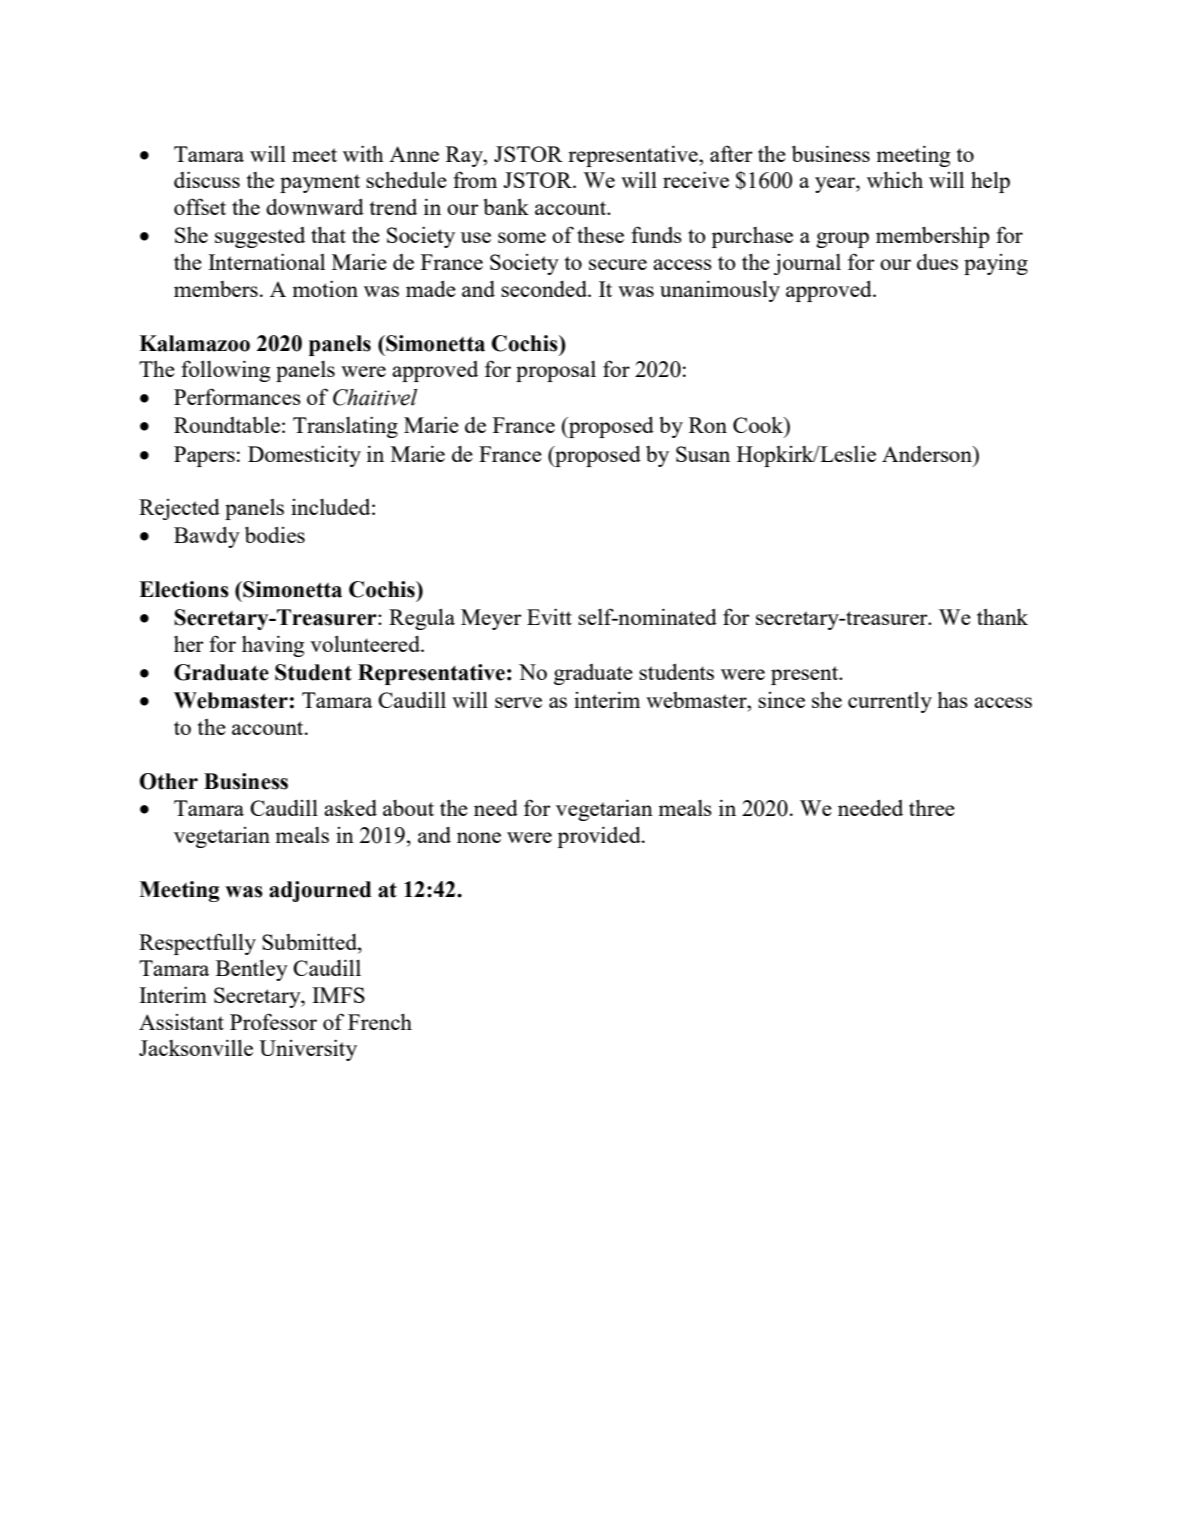 The height and width of the page is (1530, 1182). What do you see at coordinates (600, 837) in the page?
I see `provided` at bounding box center [600, 837].
